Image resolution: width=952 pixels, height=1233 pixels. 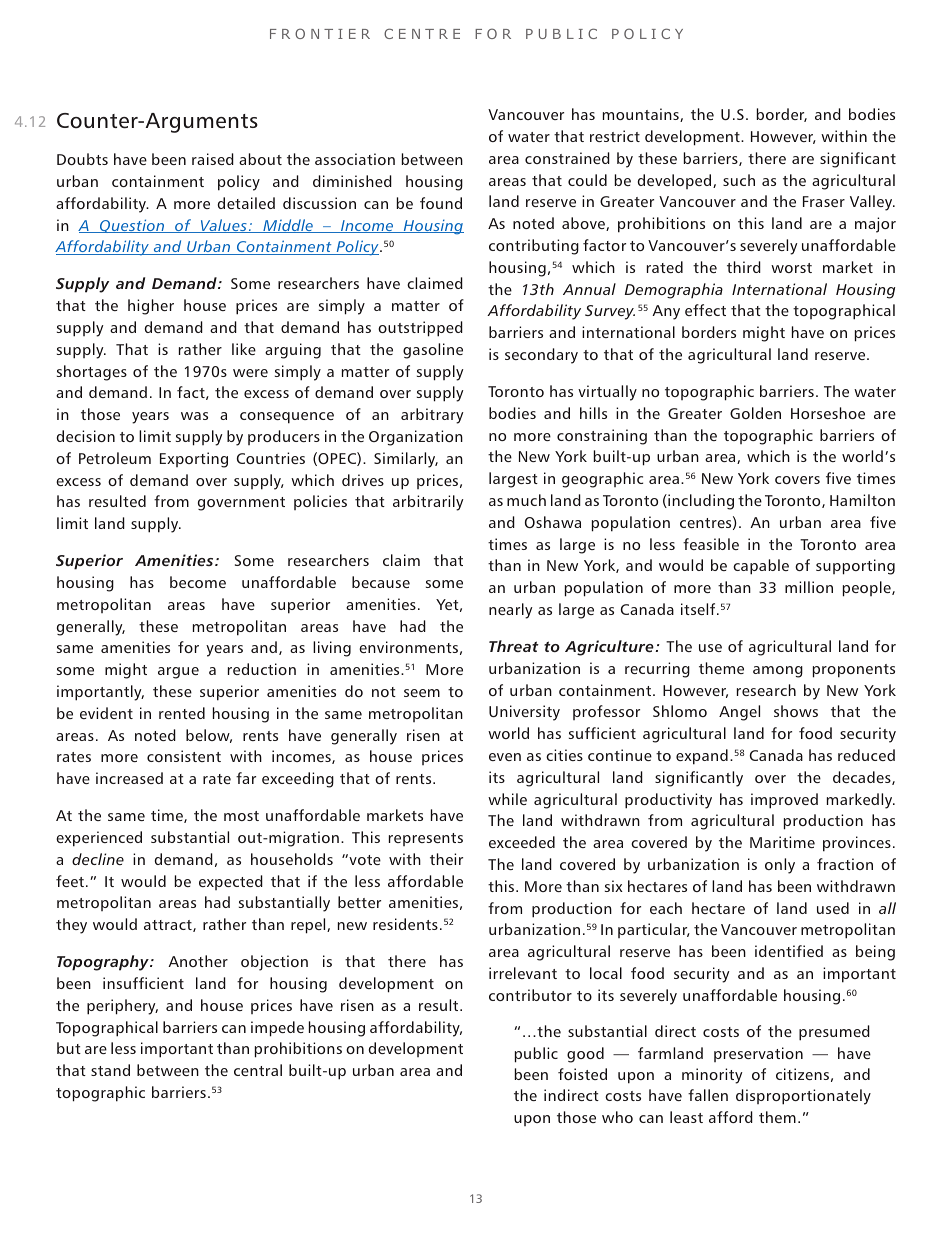 I want to click on outstripped, so click(x=420, y=329).
